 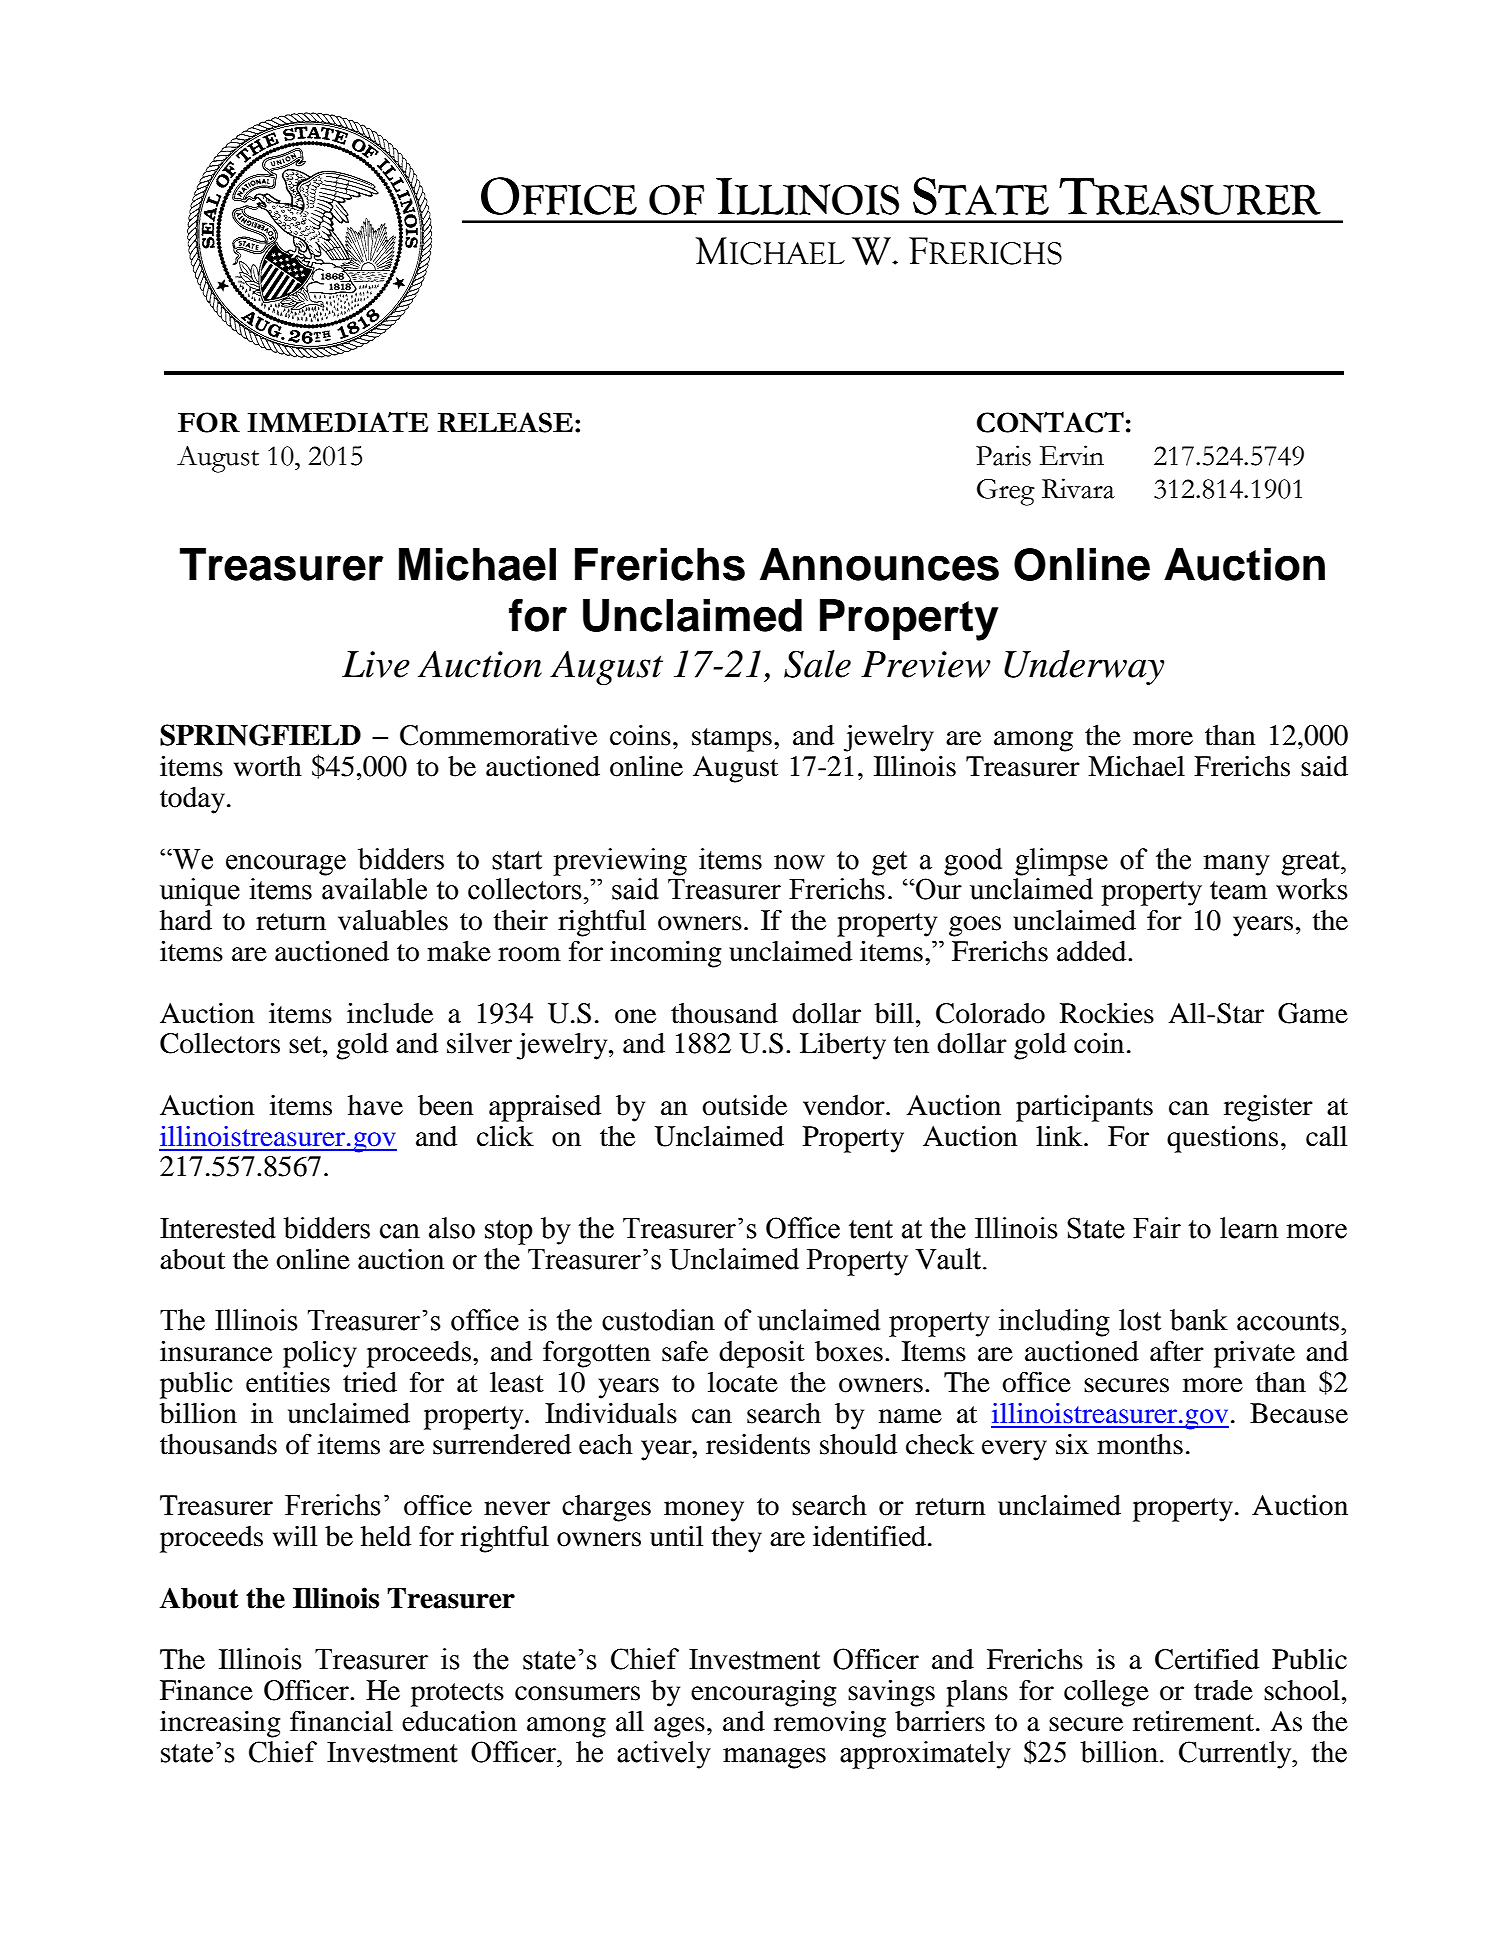 What do you see at coordinates (1140, 1444) in the document?
I see `months` at bounding box center [1140, 1444].
